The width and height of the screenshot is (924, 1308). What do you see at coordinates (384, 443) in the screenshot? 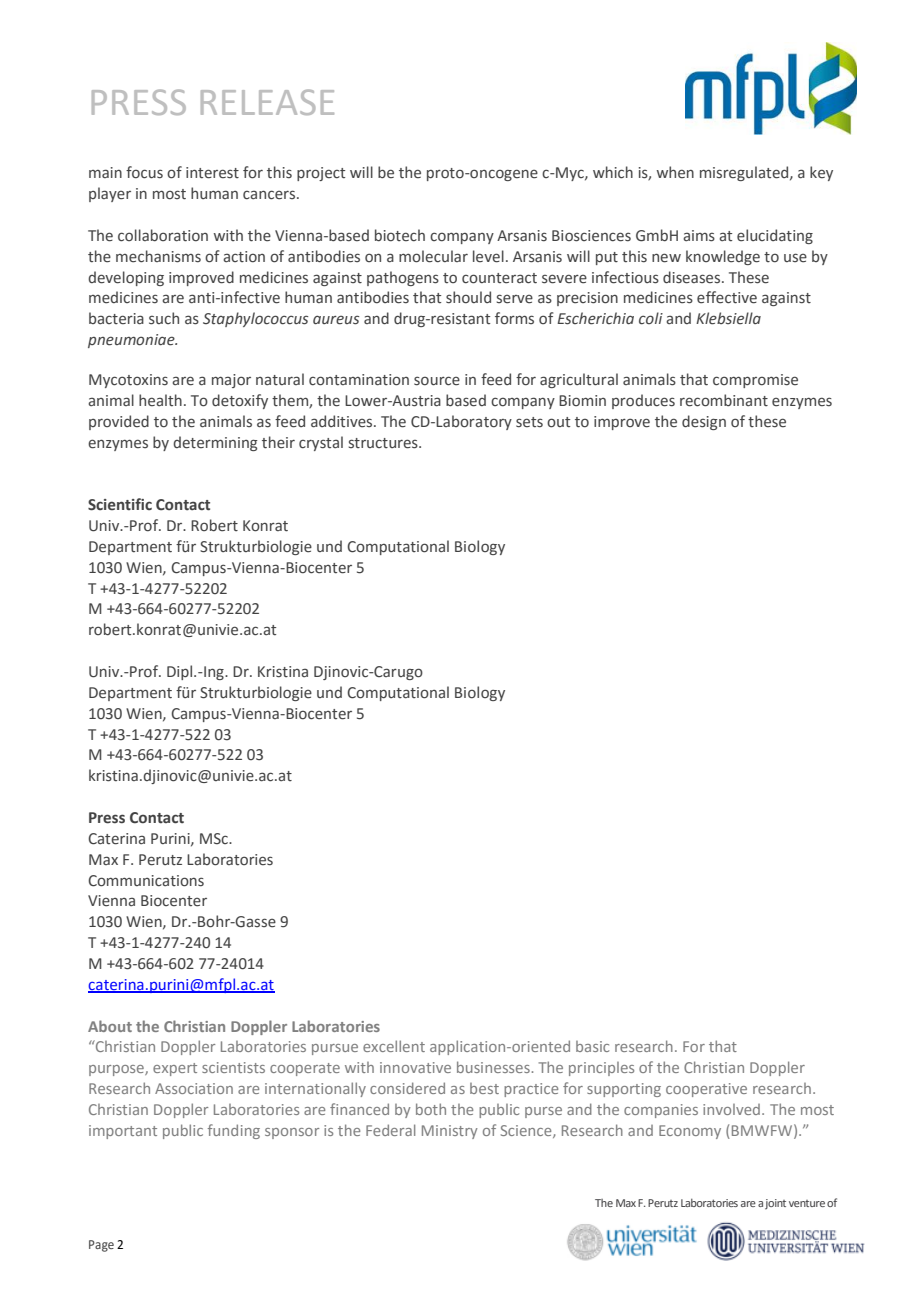
I see `structures` at bounding box center [384, 443].
